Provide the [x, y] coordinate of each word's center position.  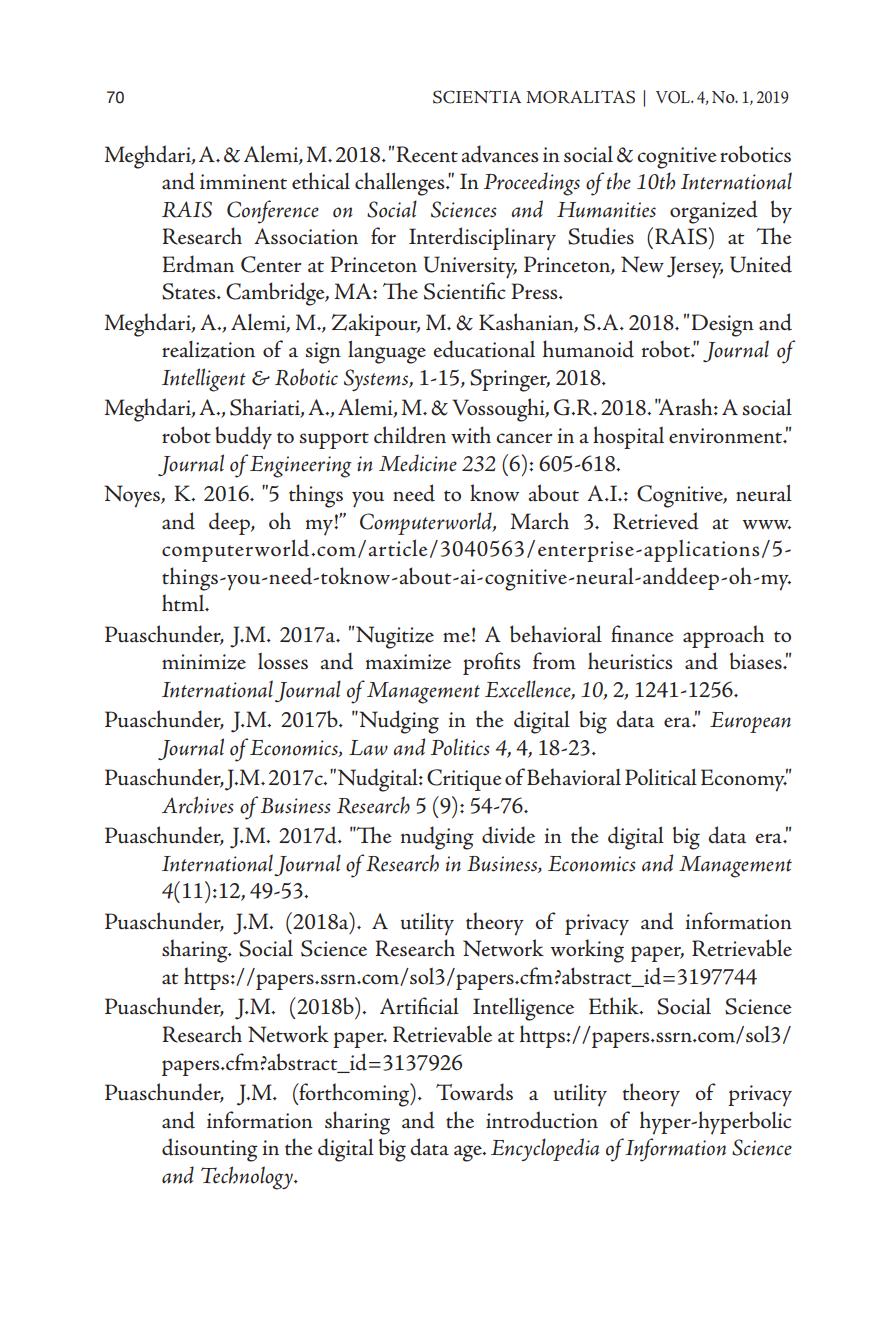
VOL [674, 97]
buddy [243, 438]
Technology [248, 1178]
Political [661, 777]
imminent [243, 182]
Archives [198, 805]
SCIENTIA [477, 97]
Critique [464, 780]
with [471, 434]
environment [727, 436]
